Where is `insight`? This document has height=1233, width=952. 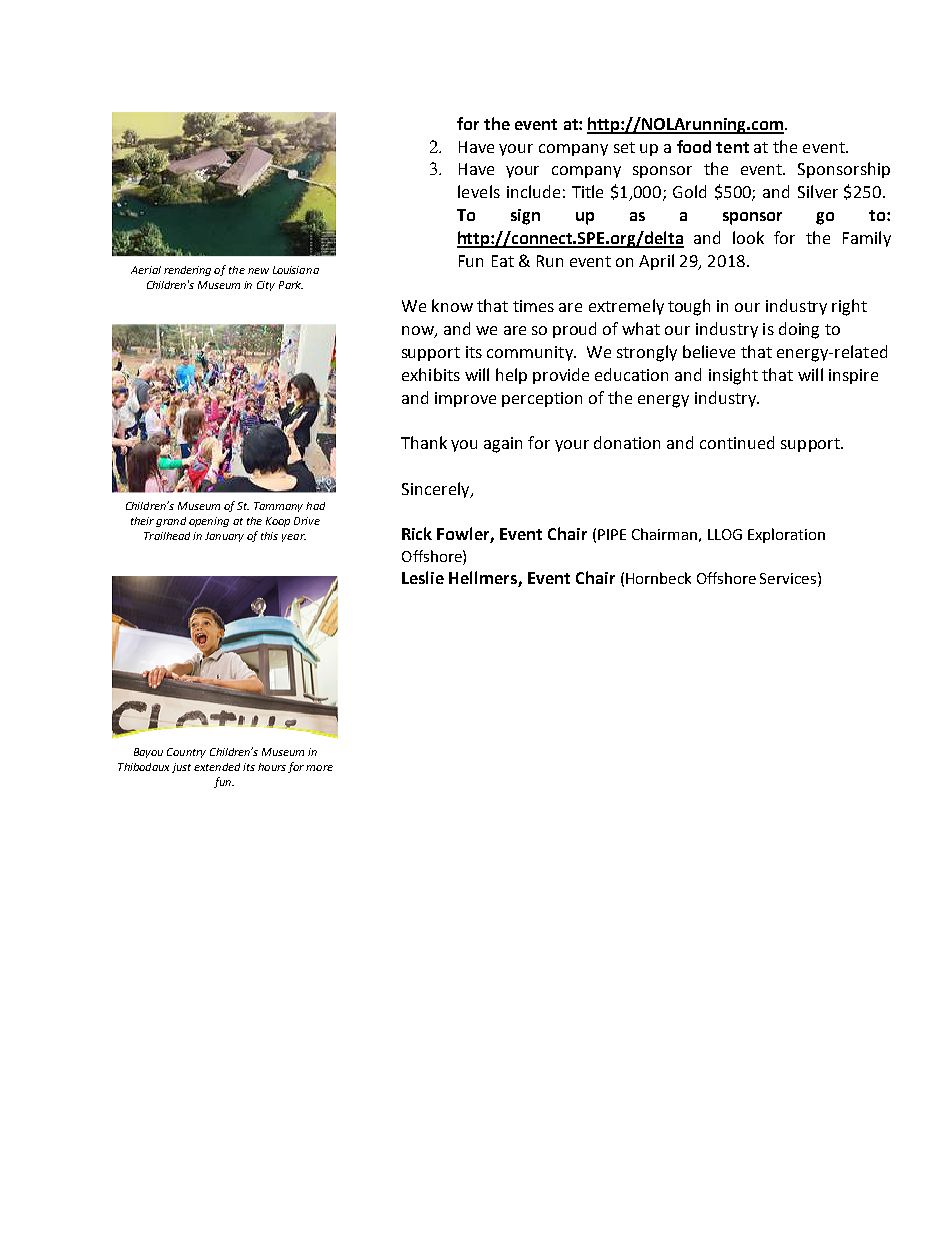 insight is located at coordinates (733, 376).
